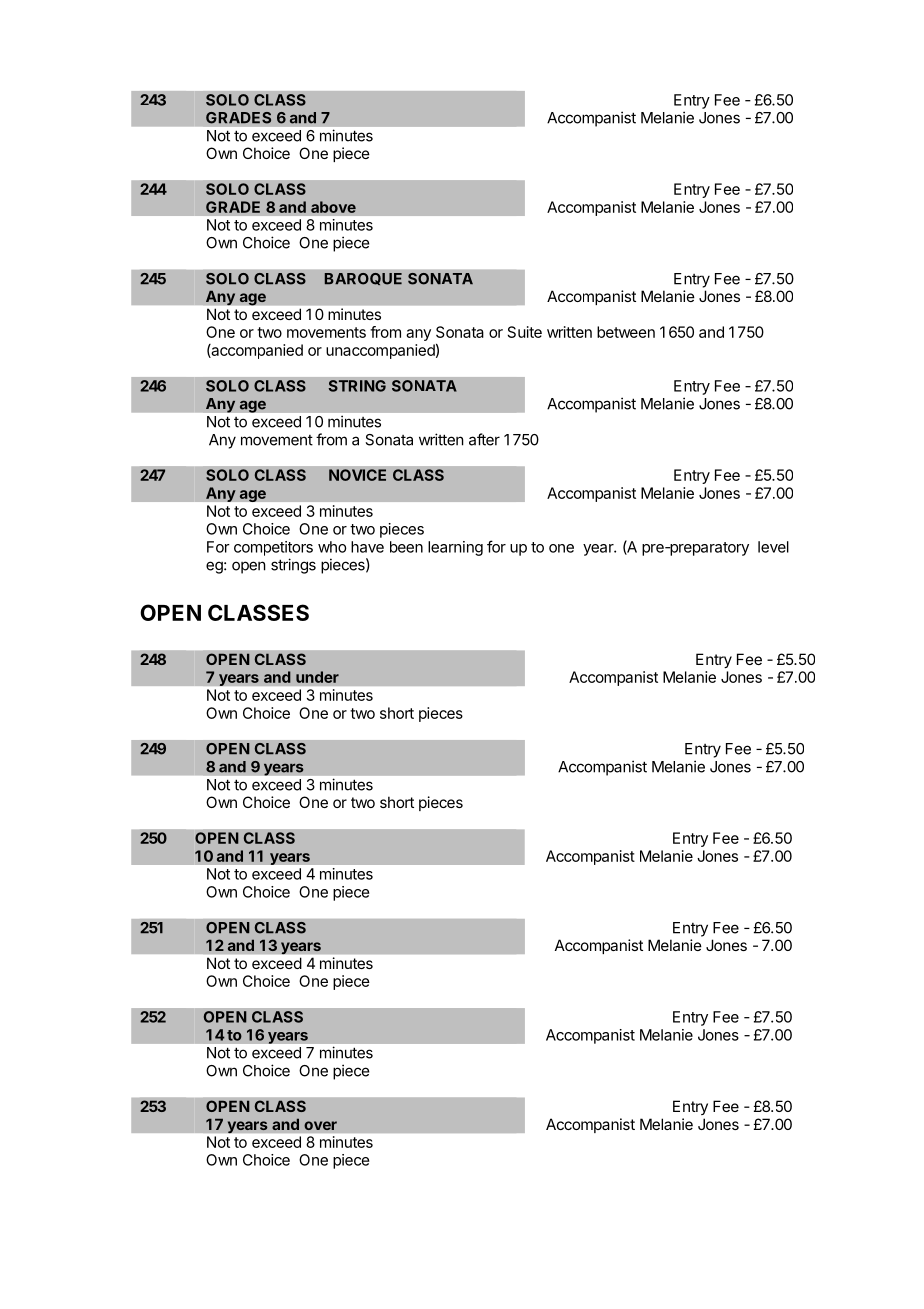 This screenshot has width=924, height=1309. Describe the element at coordinates (626, 332) in the screenshot. I see `between` at that location.
